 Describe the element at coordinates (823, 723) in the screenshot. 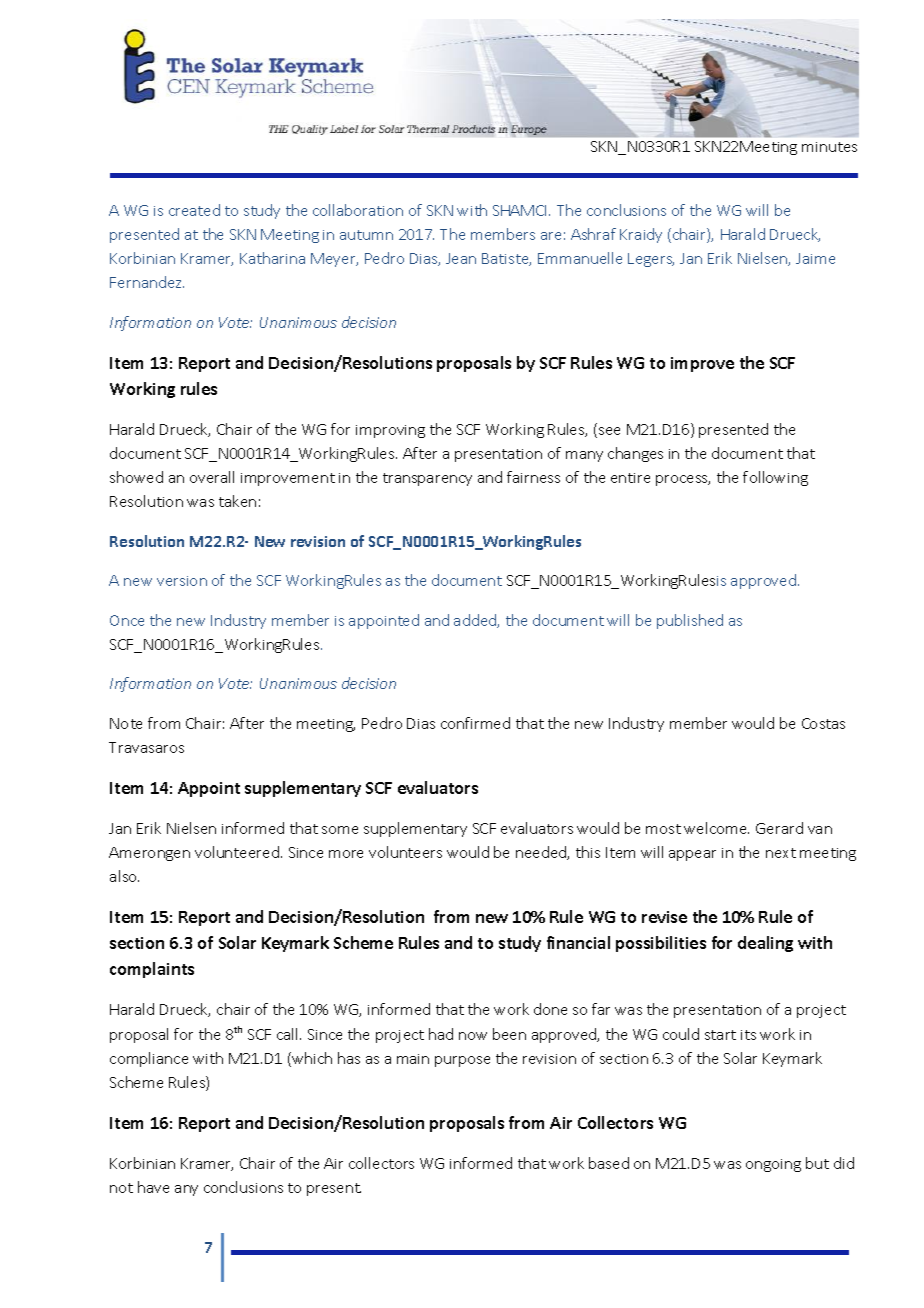

I see `Costas` at that location.
